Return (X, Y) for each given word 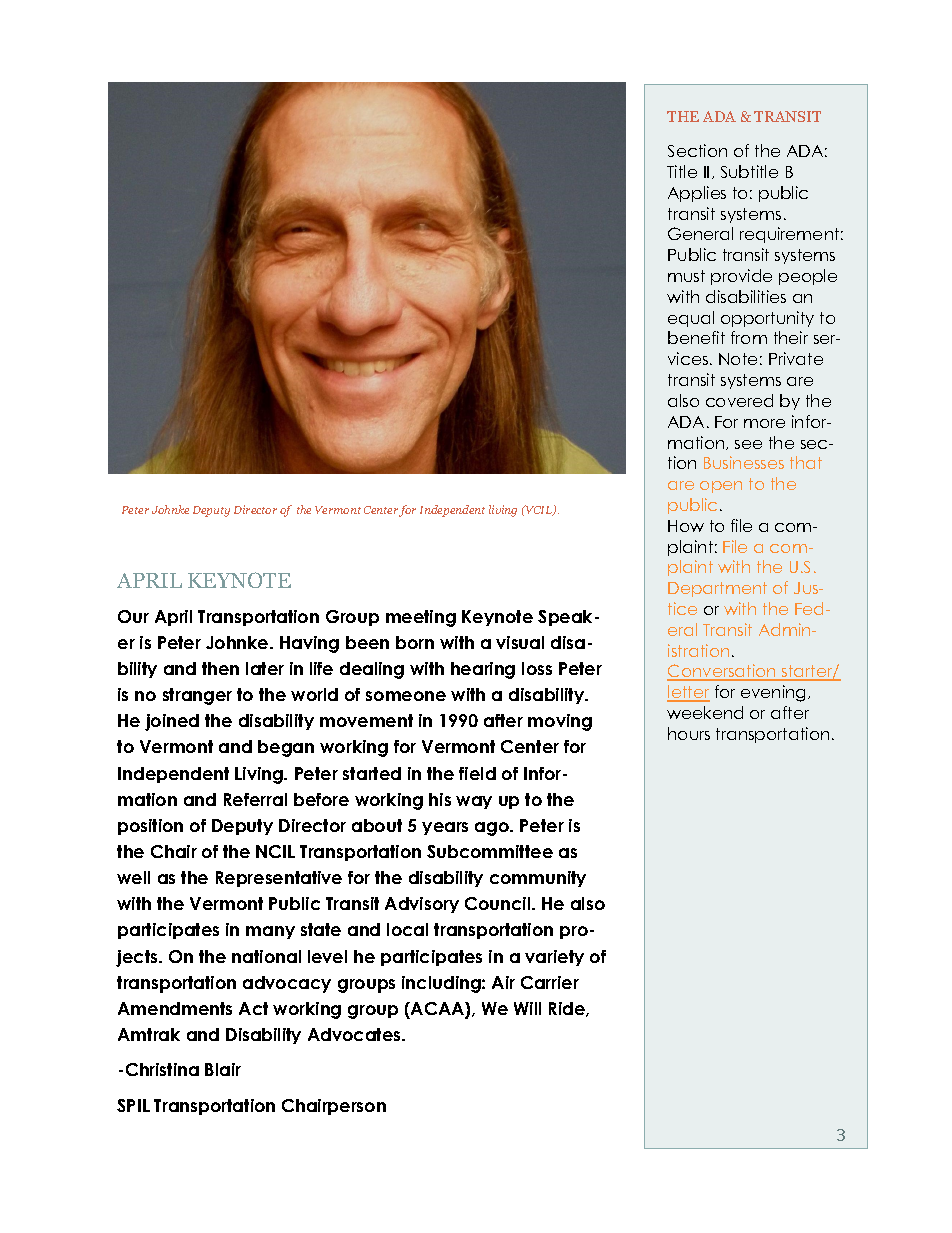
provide (741, 277)
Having (309, 644)
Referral (255, 799)
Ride (568, 1009)
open (721, 487)
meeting (421, 618)
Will (527, 1008)
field (477, 773)
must (686, 276)
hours (689, 733)
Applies (697, 194)
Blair (223, 1069)
